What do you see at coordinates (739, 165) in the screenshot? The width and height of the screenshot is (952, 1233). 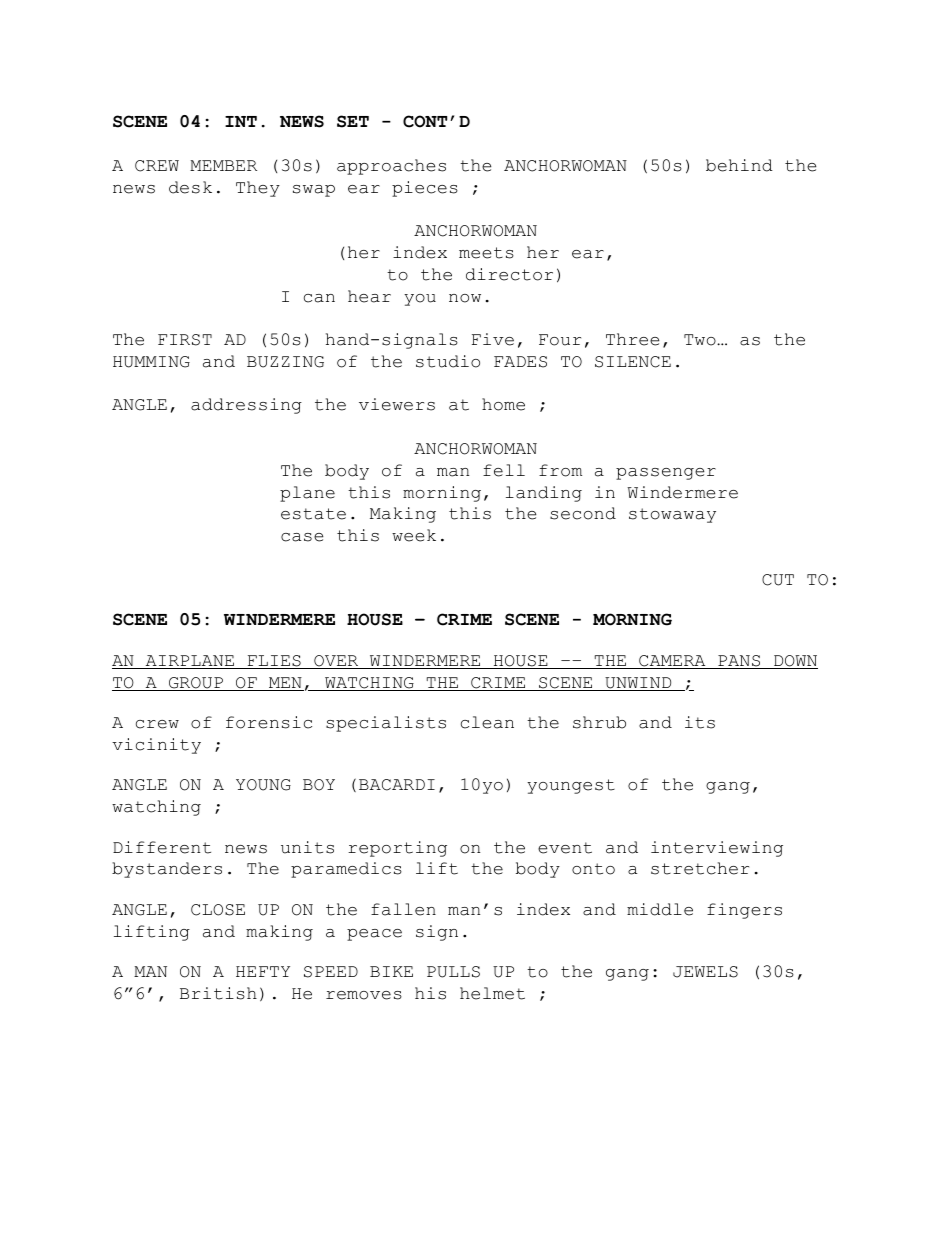 I see `behind` at bounding box center [739, 165].
